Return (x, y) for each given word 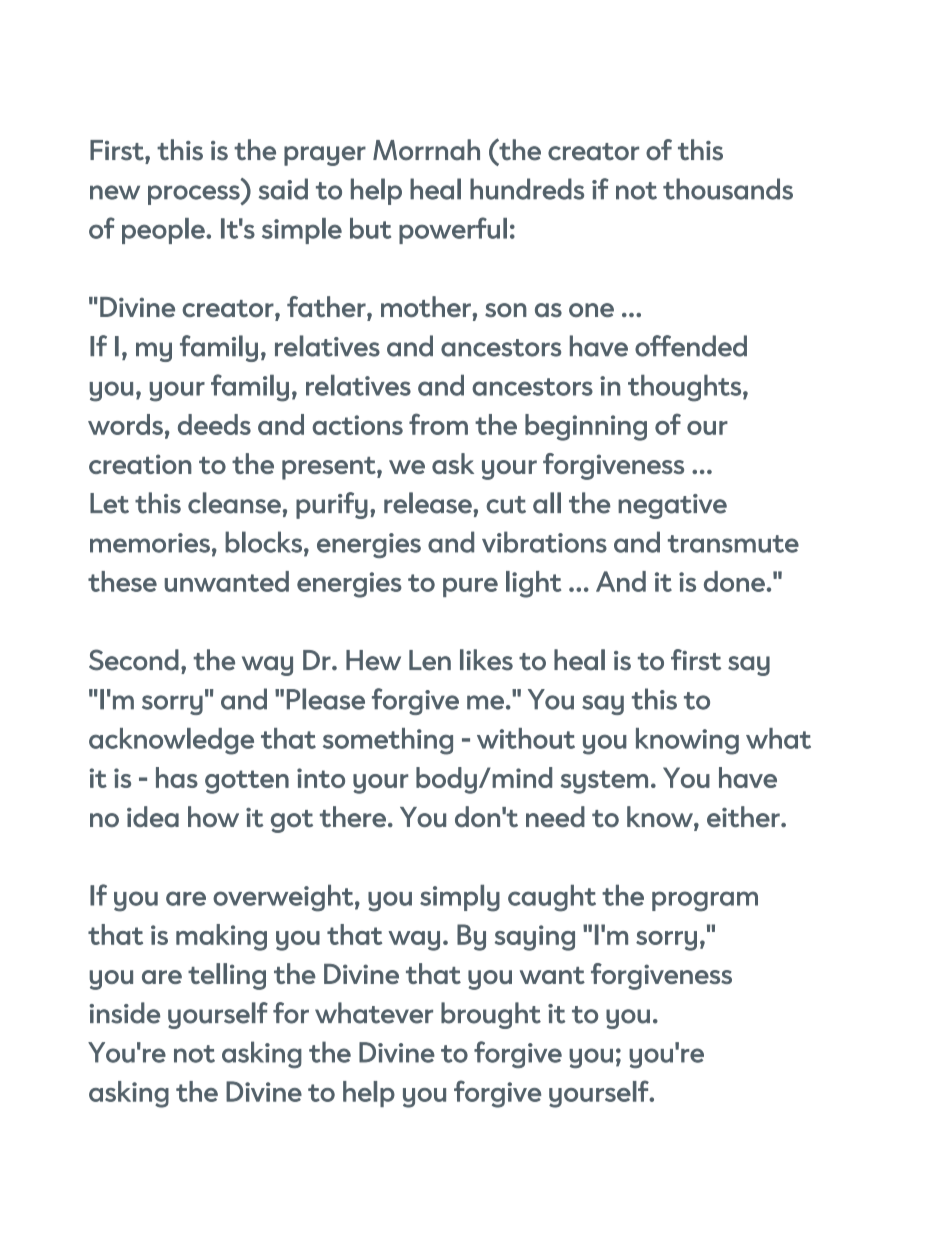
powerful (453, 230)
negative (672, 506)
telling (227, 976)
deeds (214, 424)
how (213, 816)
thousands (728, 189)
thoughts (684, 388)
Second (134, 660)
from (438, 424)
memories (150, 543)
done (734, 581)
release (429, 503)
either (744, 816)
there (353, 816)
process (195, 195)
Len (430, 660)
